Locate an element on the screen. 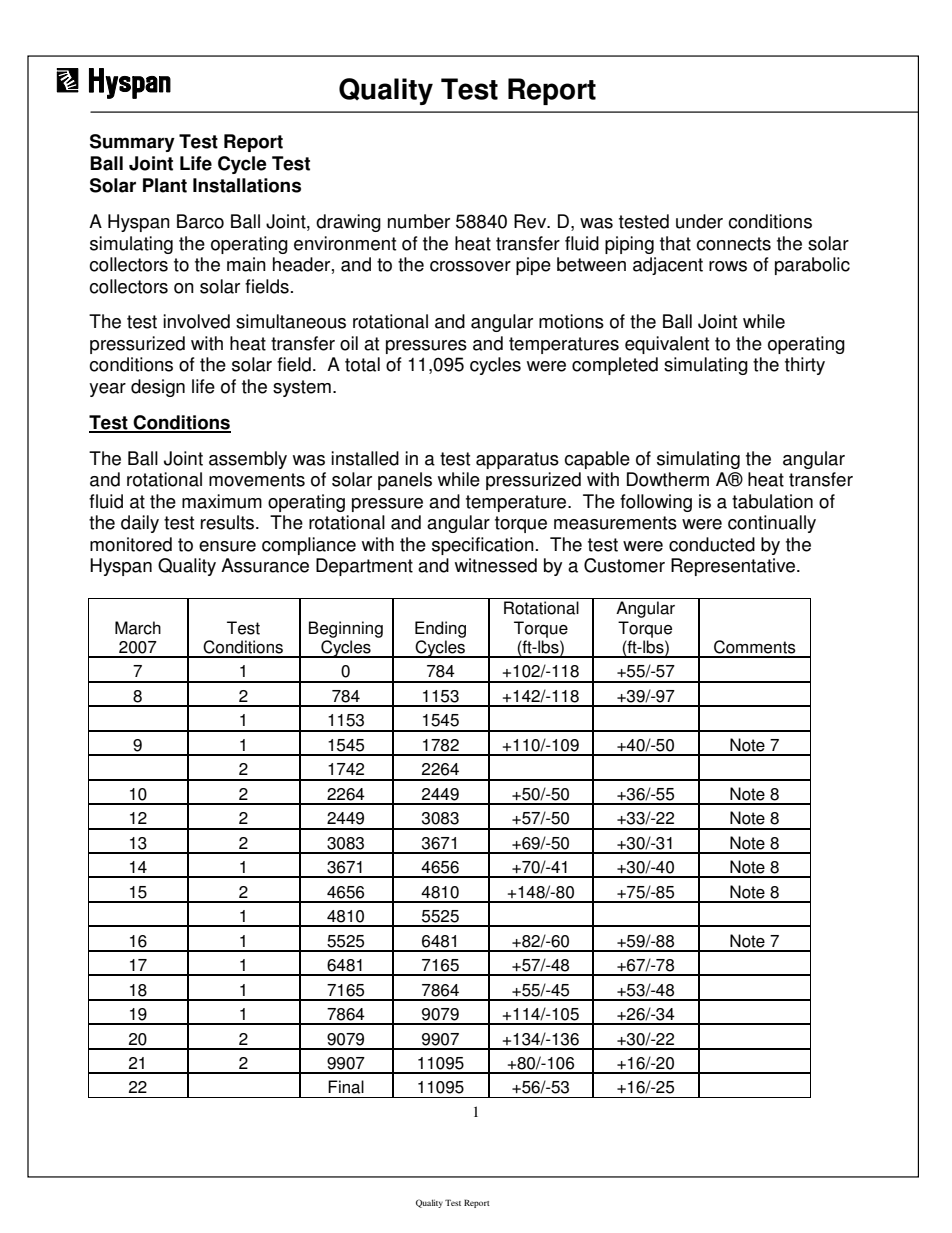 This screenshot has width=952, height=1233. Representative is located at coordinates (734, 567).
